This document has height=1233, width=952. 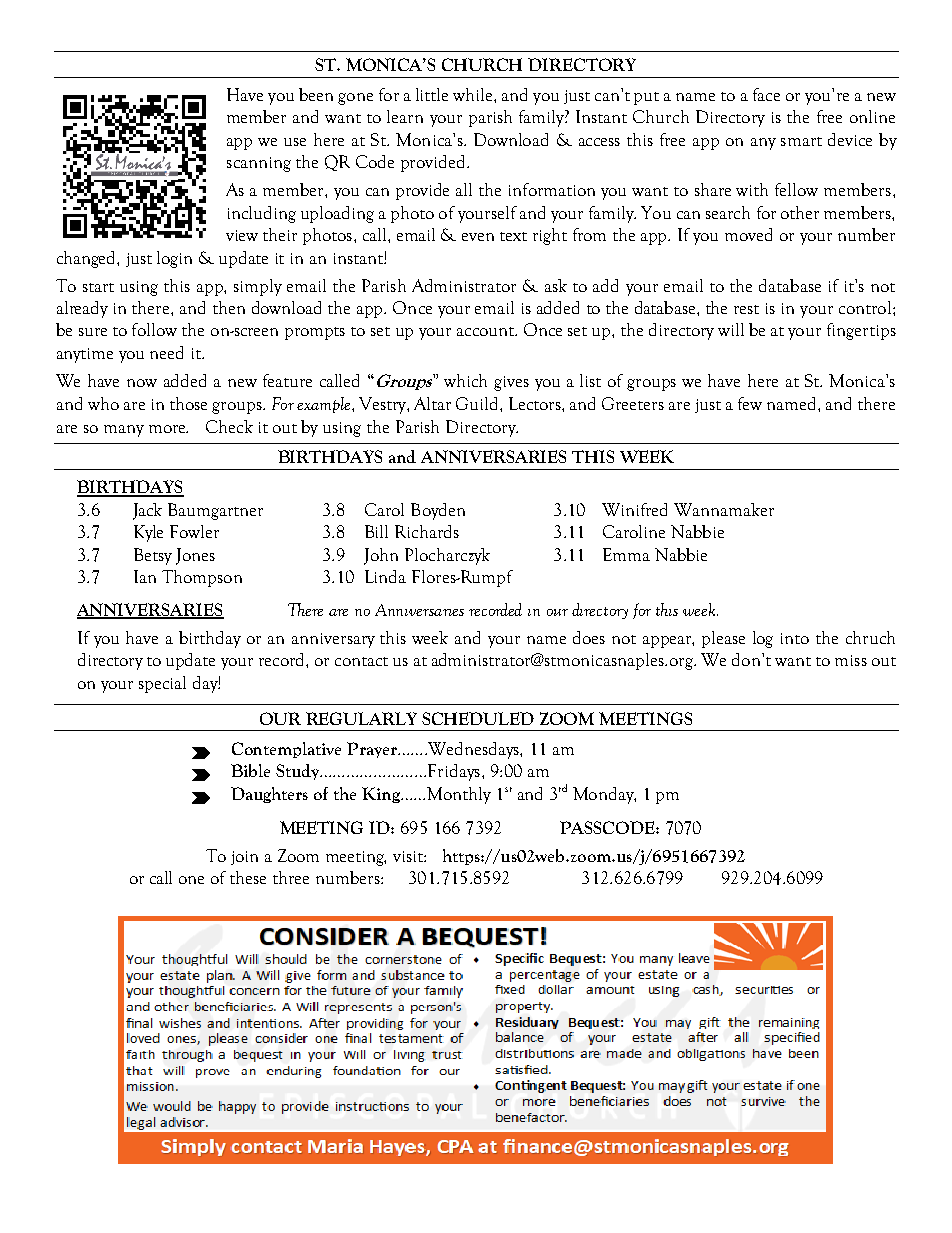 What do you see at coordinates (766, 94) in the document?
I see `face` at bounding box center [766, 94].
